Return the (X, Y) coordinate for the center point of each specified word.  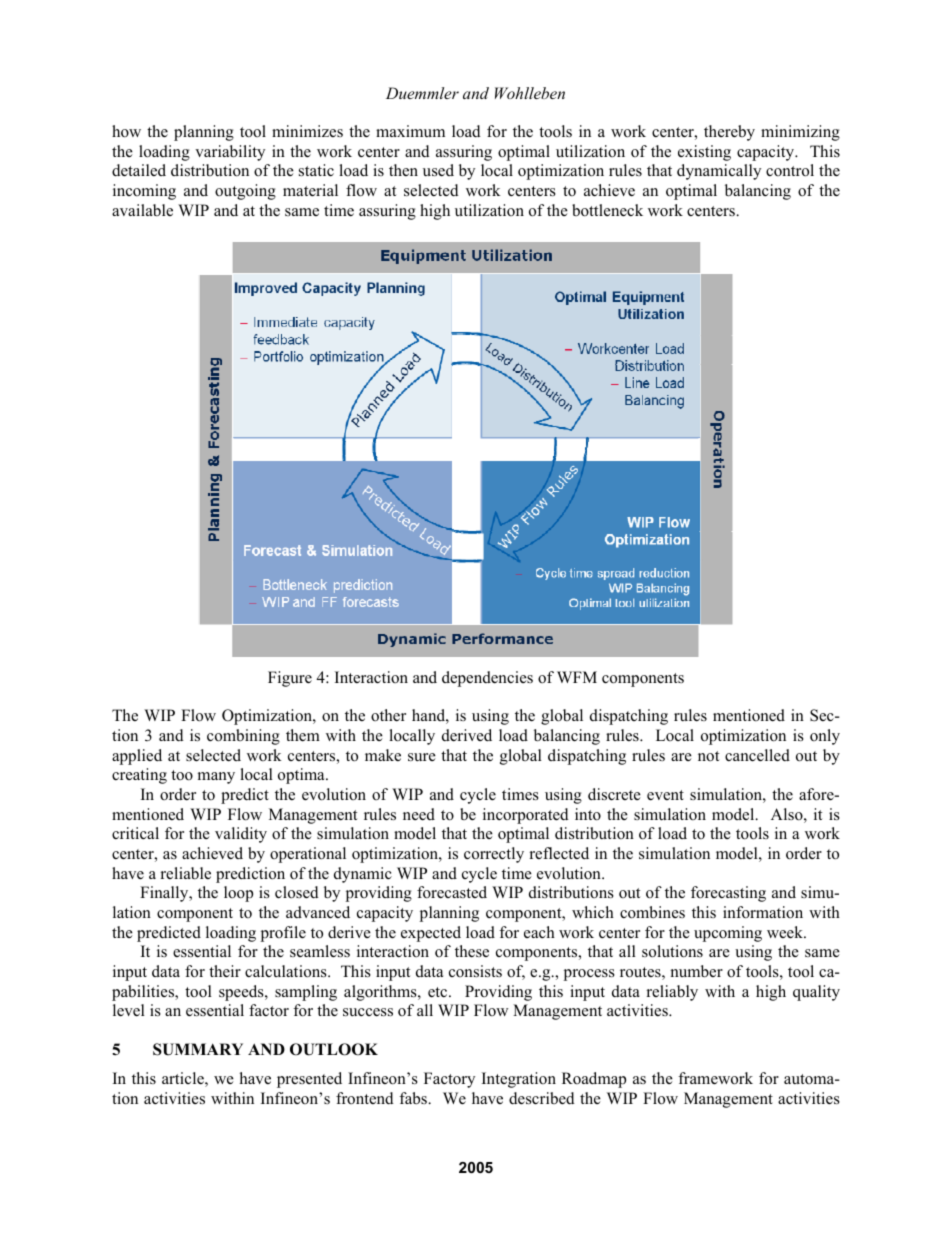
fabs (414, 1098)
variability (230, 153)
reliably (672, 993)
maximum (410, 131)
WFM (577, 677)
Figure (290, 679)
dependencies (487, 679)
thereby (729, 133)
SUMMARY (198, 1049)
